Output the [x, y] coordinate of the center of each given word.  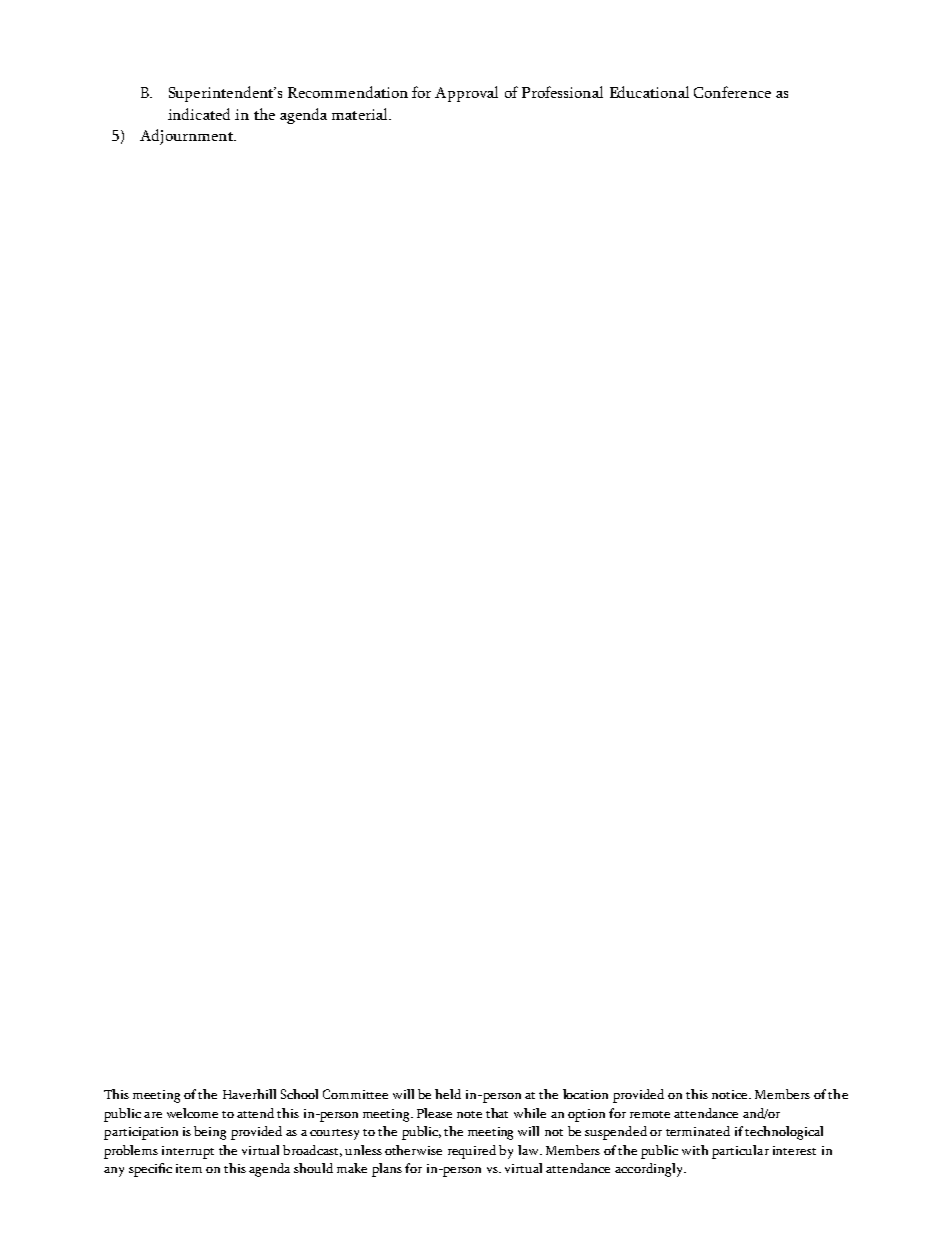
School [299, 1094]
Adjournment [187, 137]
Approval [466, 94]
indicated [199, 114]
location [585, 1094]
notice [731, 1094]
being [210, 1133]
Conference [732, 92]
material [361, 114]
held [448, 1094]
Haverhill [249, 1094]
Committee [355, 1094]
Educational [649, 92]
